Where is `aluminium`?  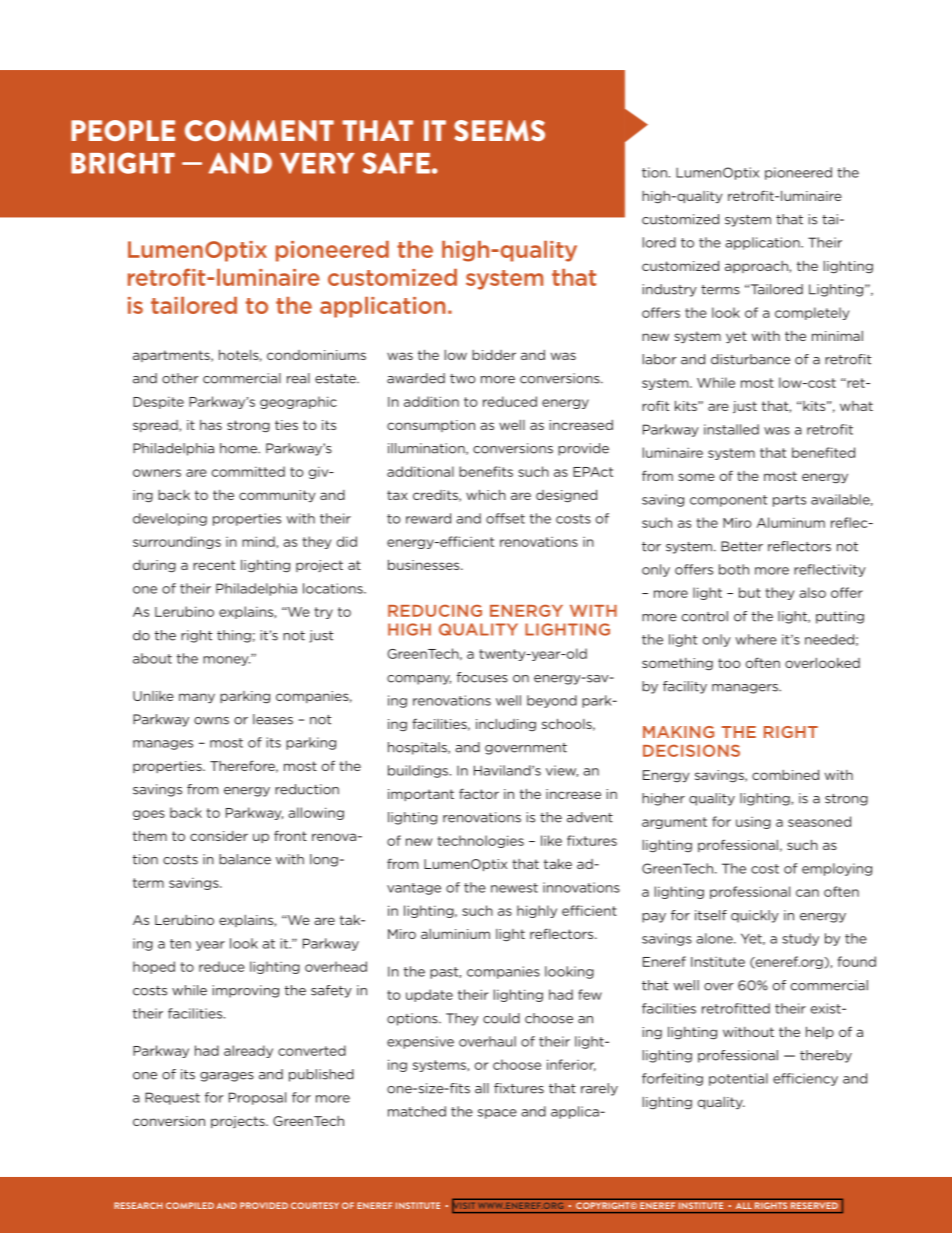
aluminium is located at coordinates (455, 934).
